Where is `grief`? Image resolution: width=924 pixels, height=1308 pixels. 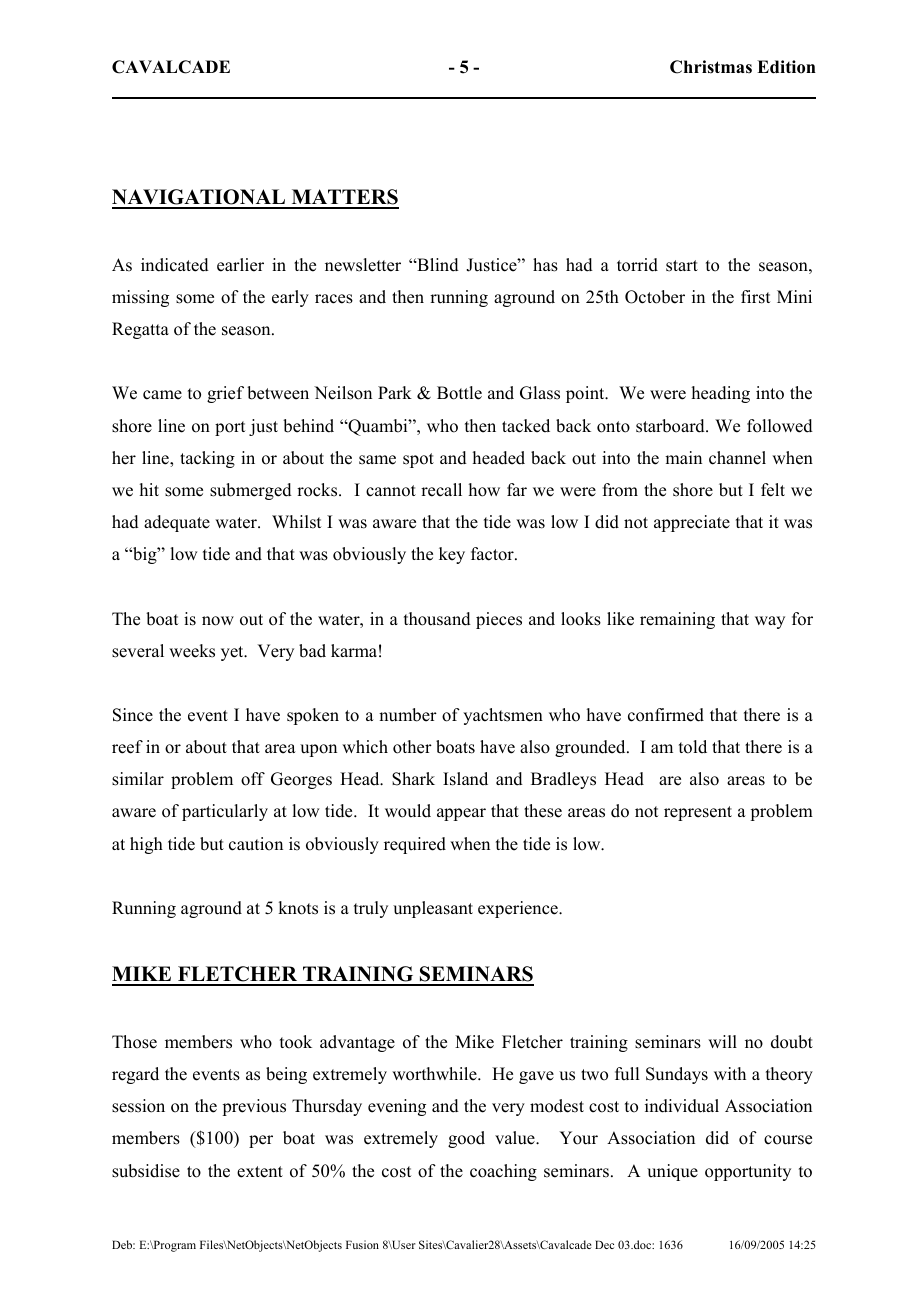 grief is located at coordinates (225, 394).
